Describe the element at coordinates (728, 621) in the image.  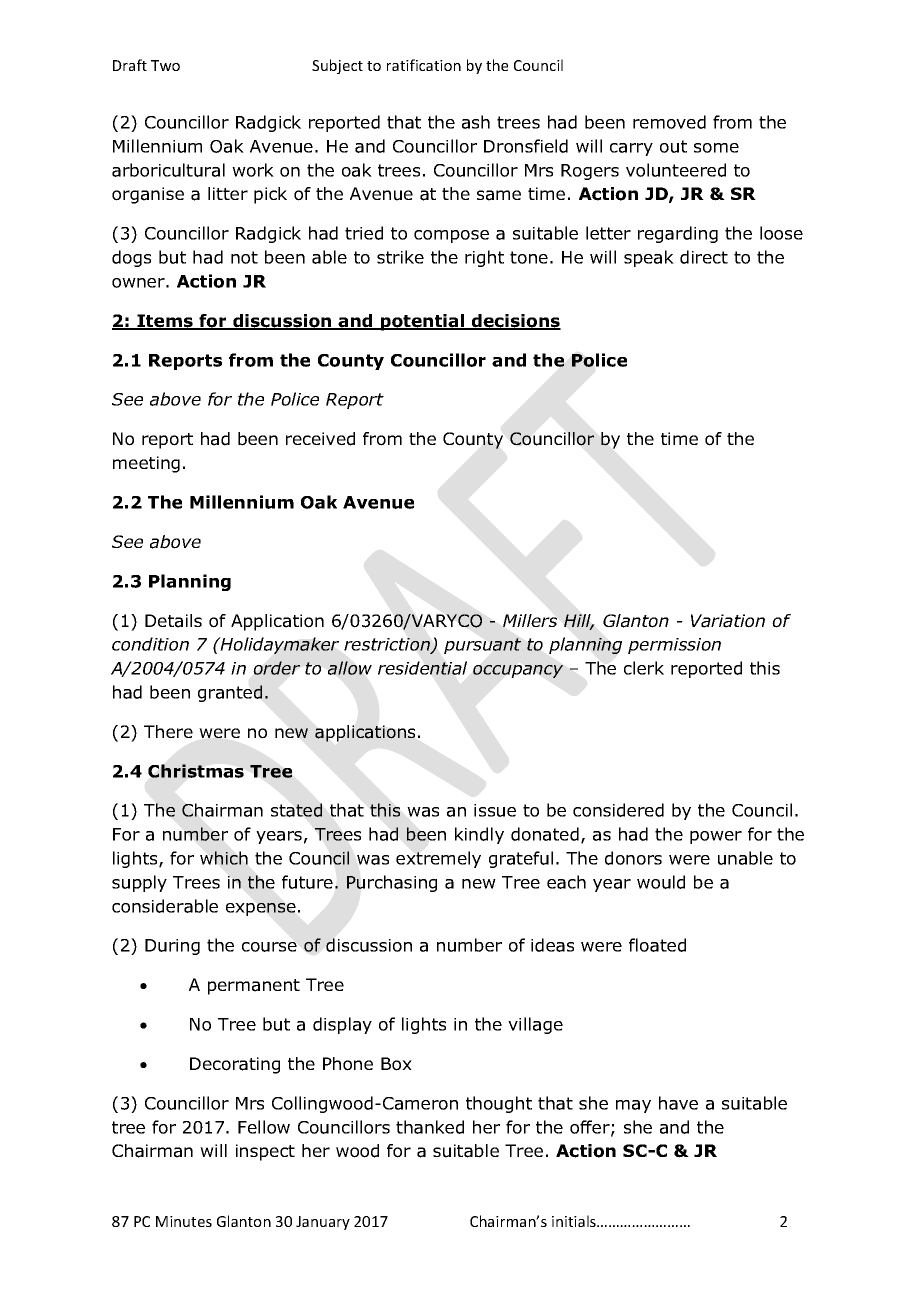
I see `Variation` at that location.
